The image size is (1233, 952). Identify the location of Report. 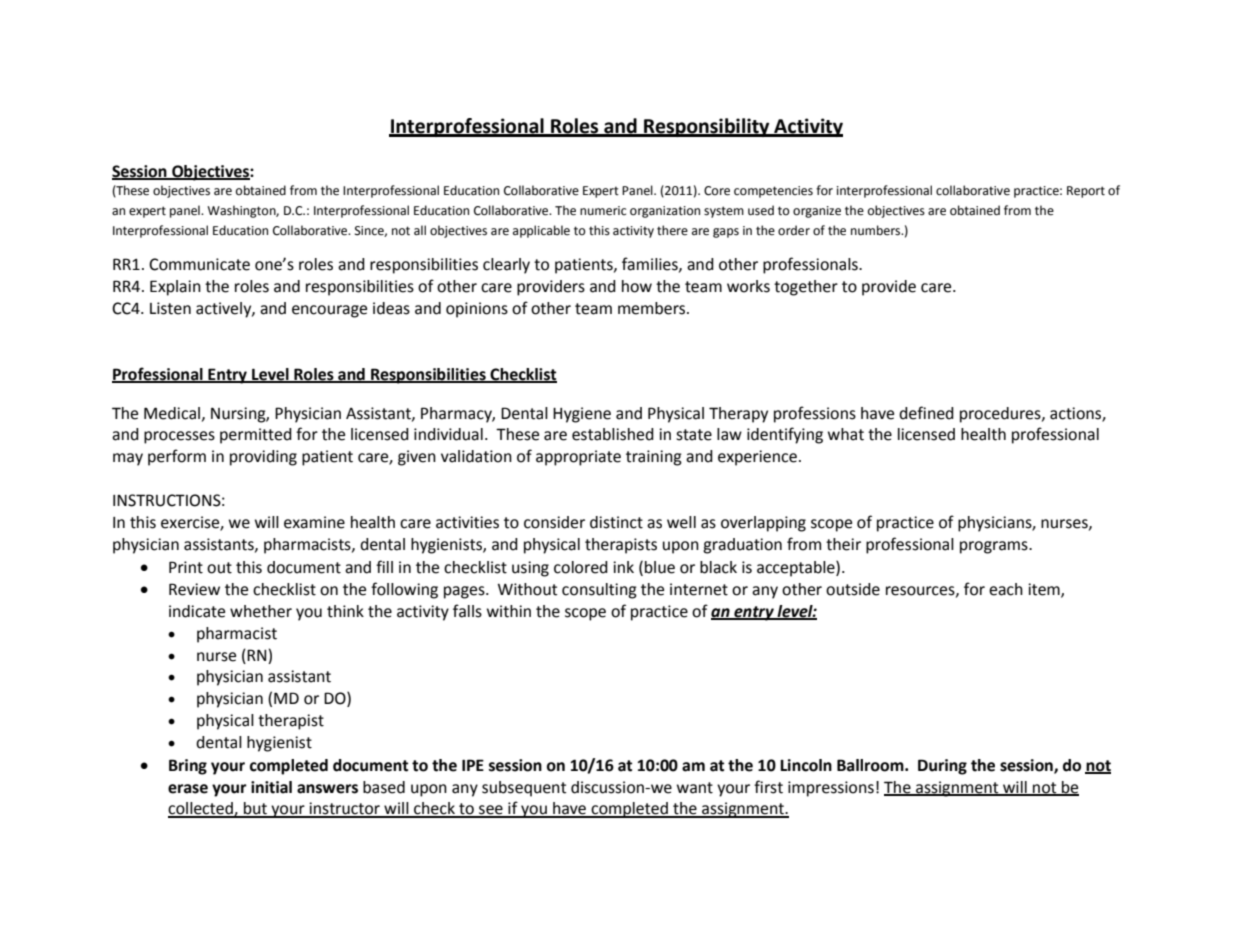
(1086, 192).
